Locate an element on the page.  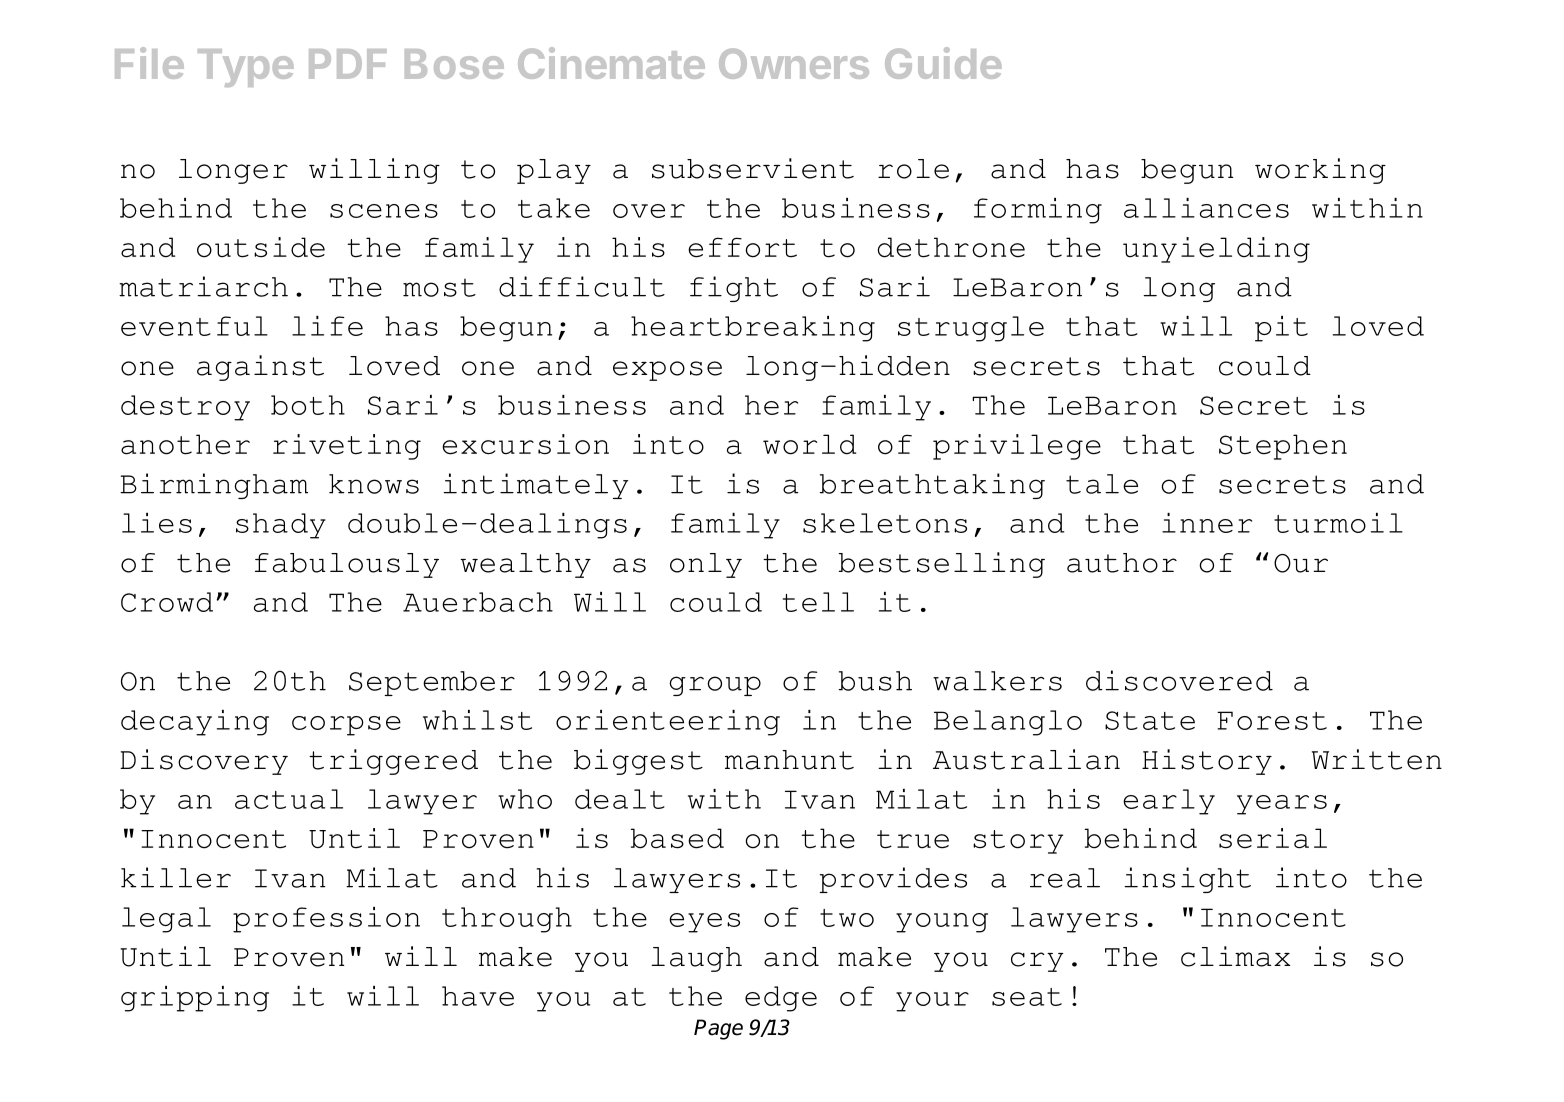
group is located at coordinates (715, 686).
